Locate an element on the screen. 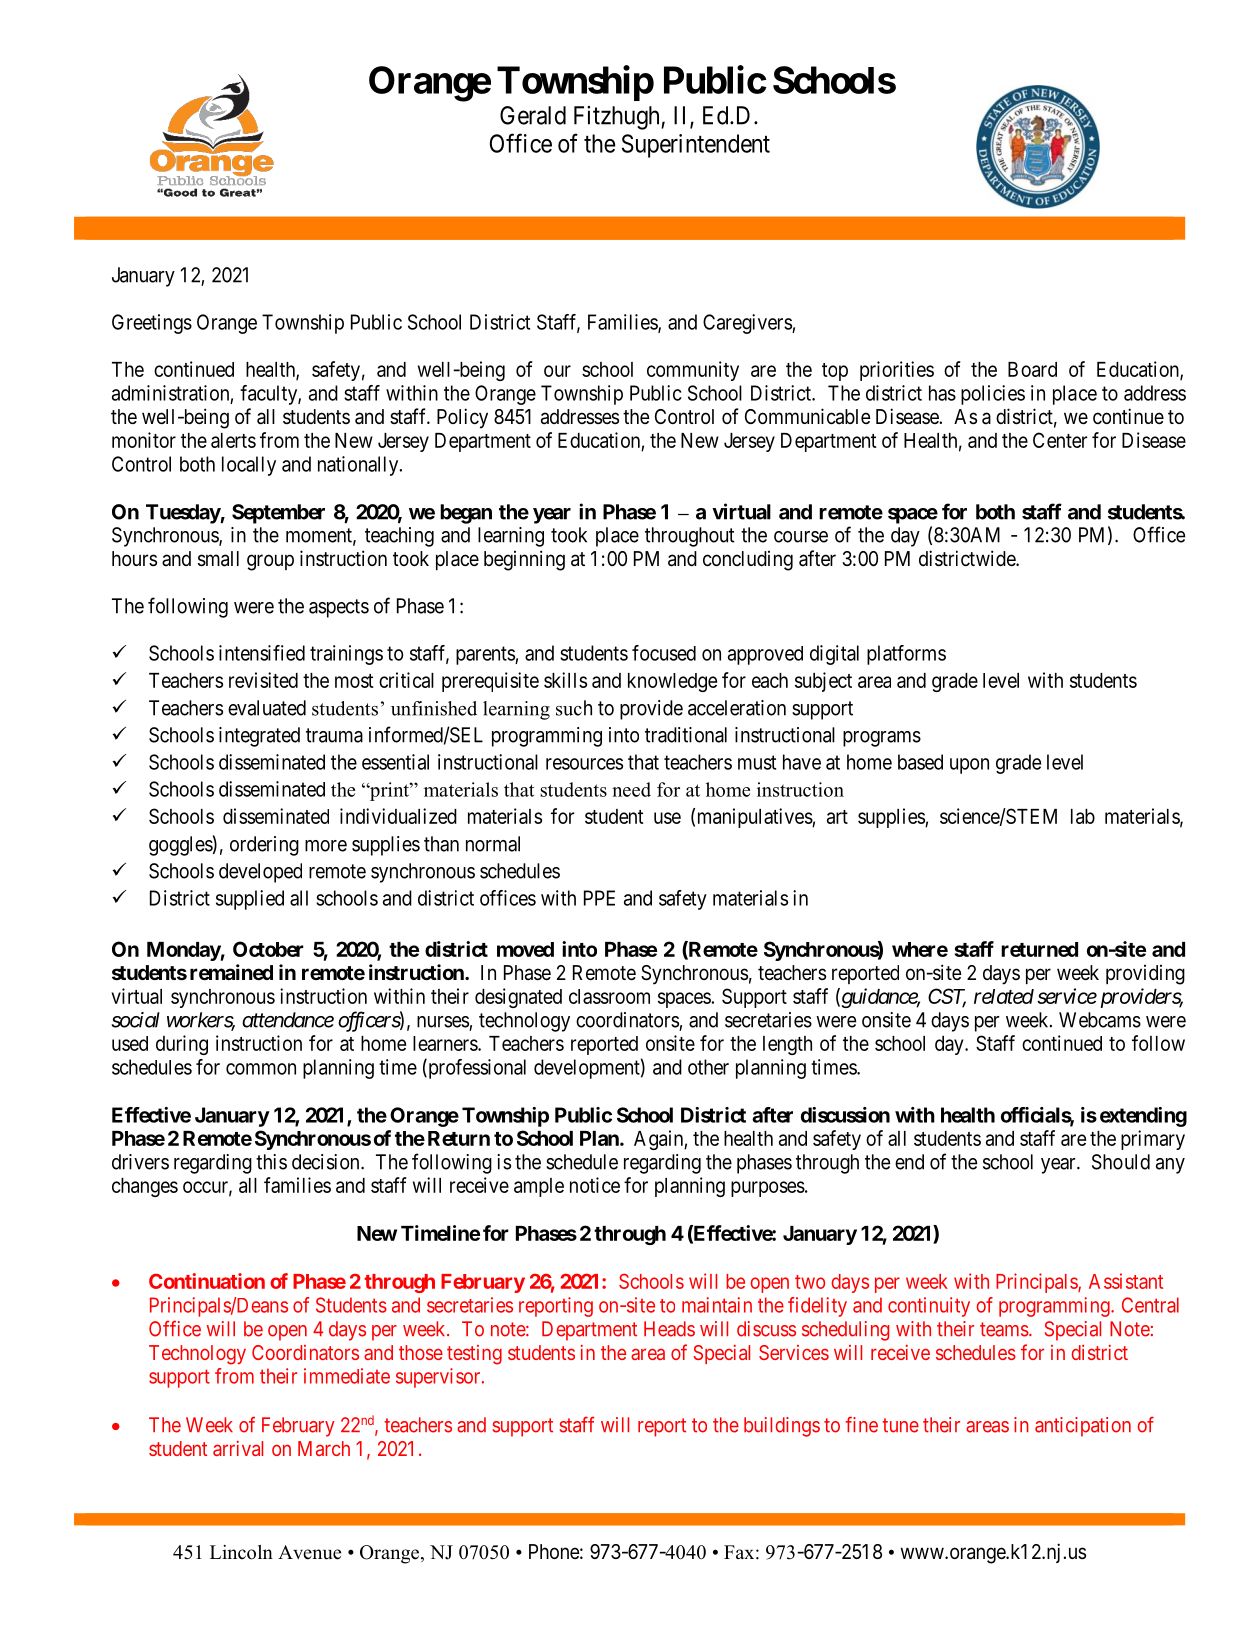 Image resolution: width=1259 pixels, height=1629 pixels. other is located at coordinates (708, 1067).
